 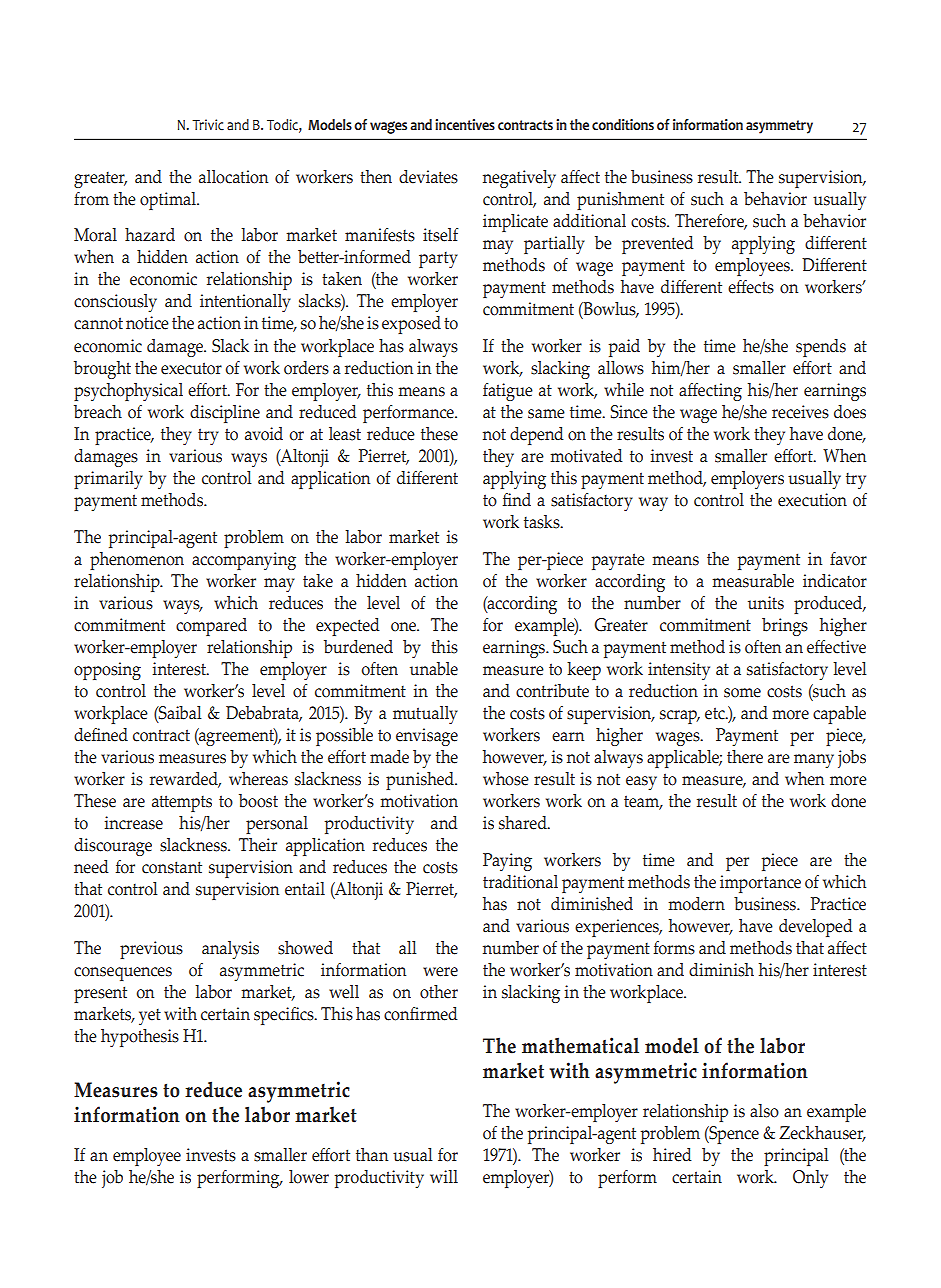 What do you see at coordinates (434, 669) in the screenshot?
I see `unable` at bounding box center [434, 669].
